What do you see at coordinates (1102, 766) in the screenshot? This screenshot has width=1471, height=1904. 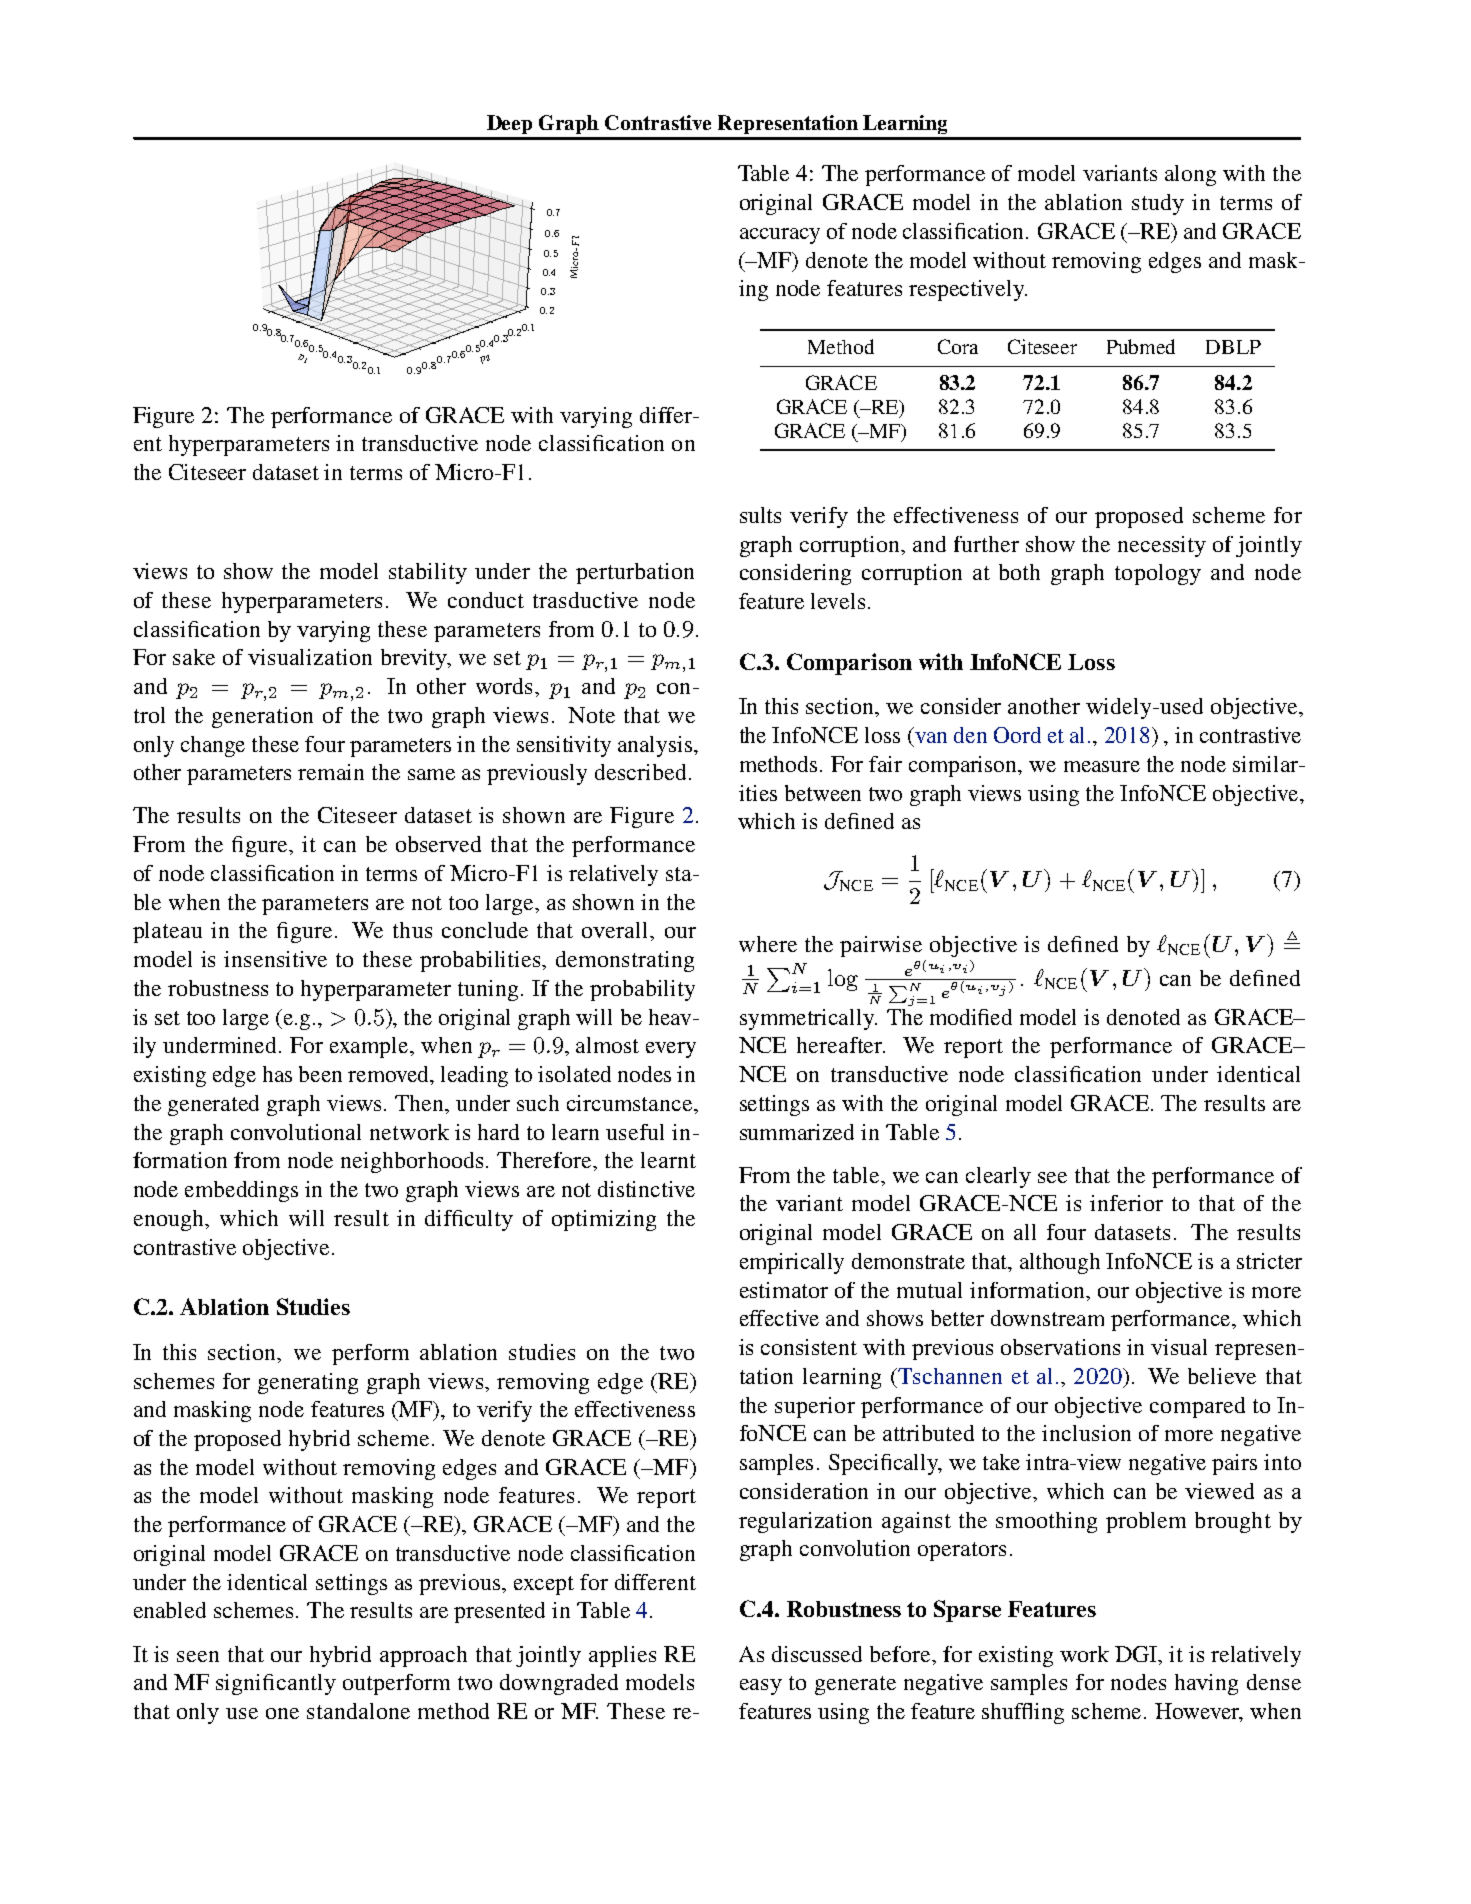 I see `measure` at bounding box center [1102, 766].
